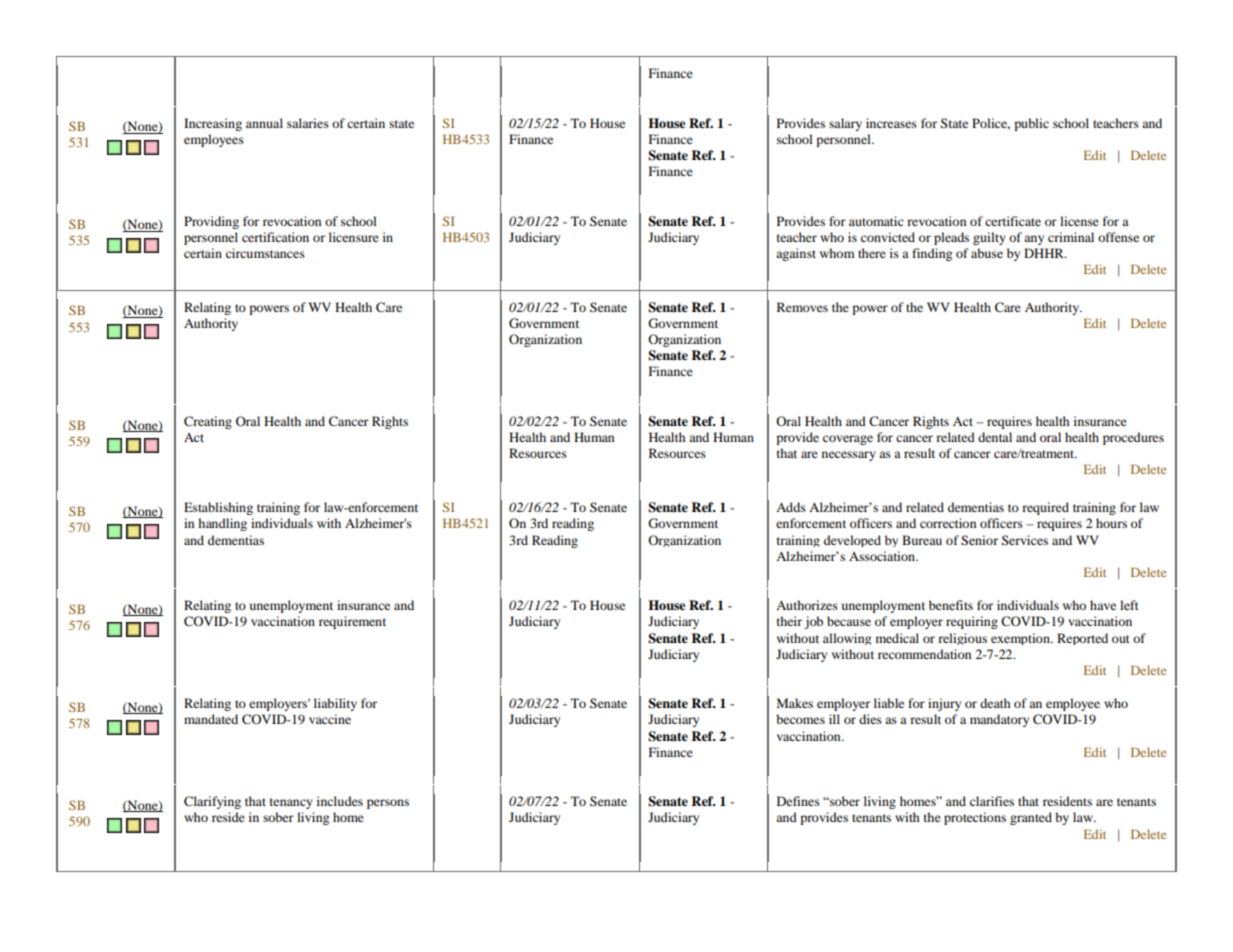 This screenshot has height=952, width=1233. What do you see at coordinates (352, 622) in the screenshot?
I see `requirement` at bounding box center [352, 622].
